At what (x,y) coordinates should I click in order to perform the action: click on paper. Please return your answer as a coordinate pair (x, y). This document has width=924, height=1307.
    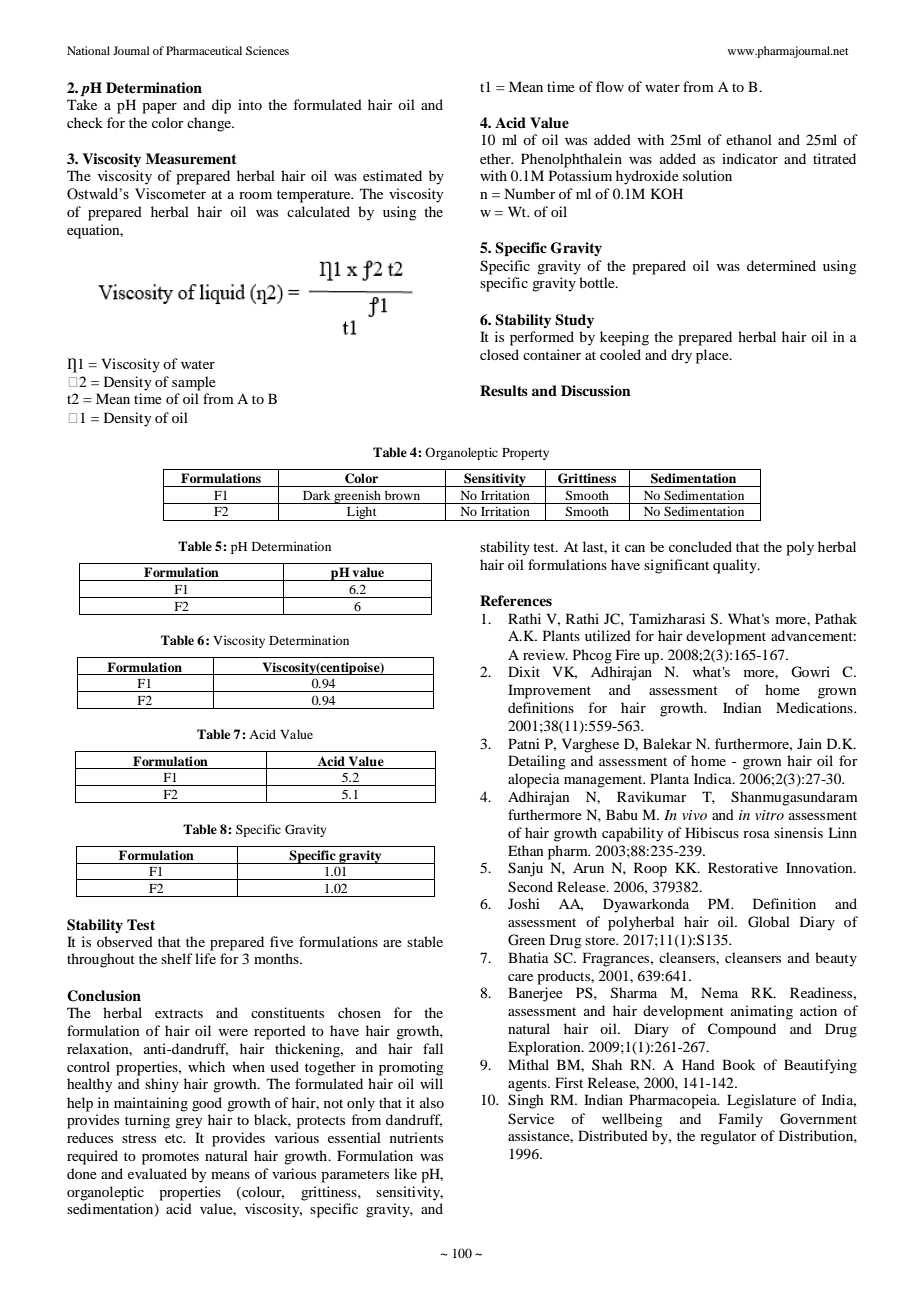
    Looking at the image, I should click on (159, 108).
